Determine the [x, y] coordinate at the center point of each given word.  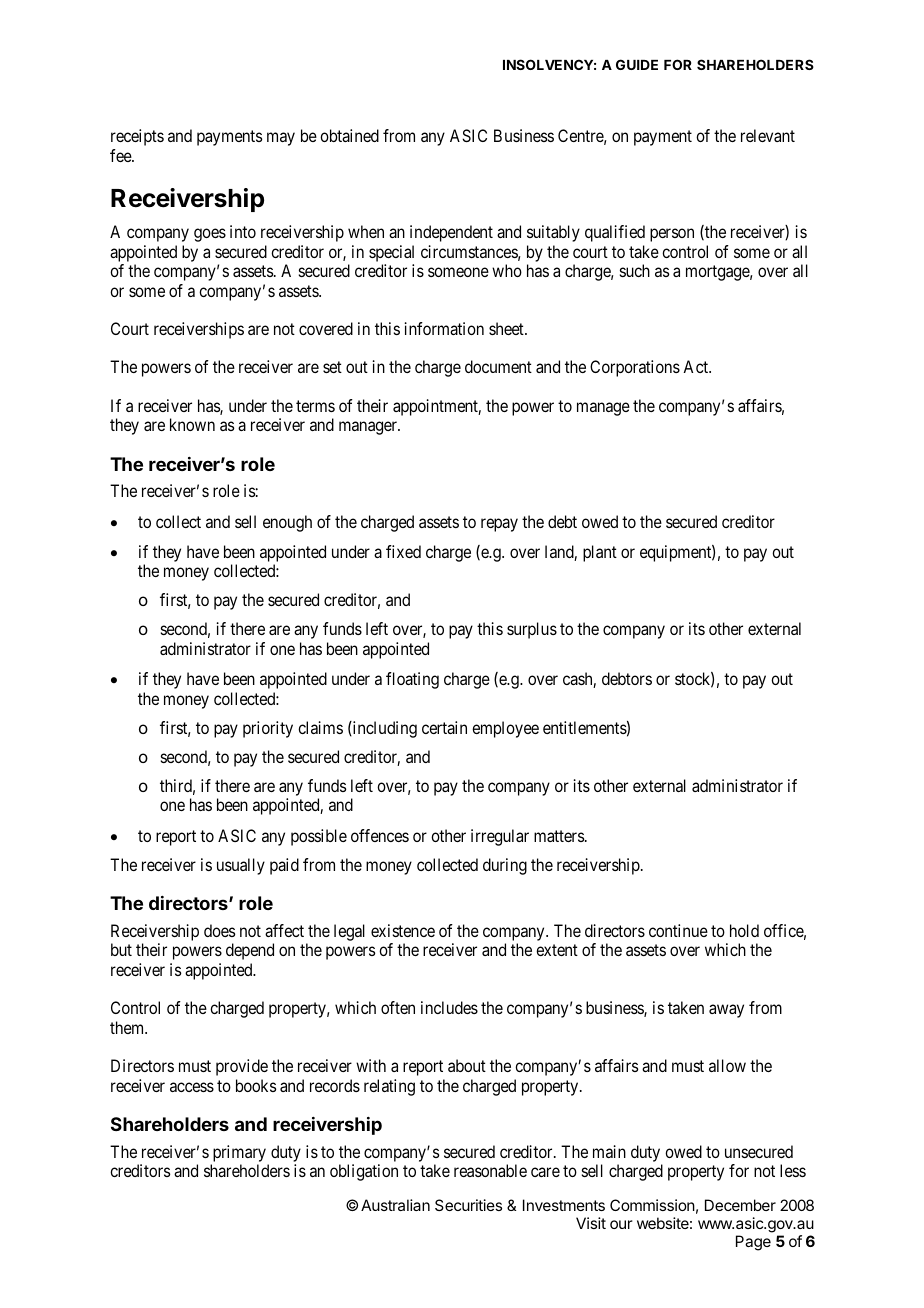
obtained [349, 135]
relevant [768, 135]
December [740, 1205]
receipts [137, 137]
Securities [468, 1205]
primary [239, 1153]
